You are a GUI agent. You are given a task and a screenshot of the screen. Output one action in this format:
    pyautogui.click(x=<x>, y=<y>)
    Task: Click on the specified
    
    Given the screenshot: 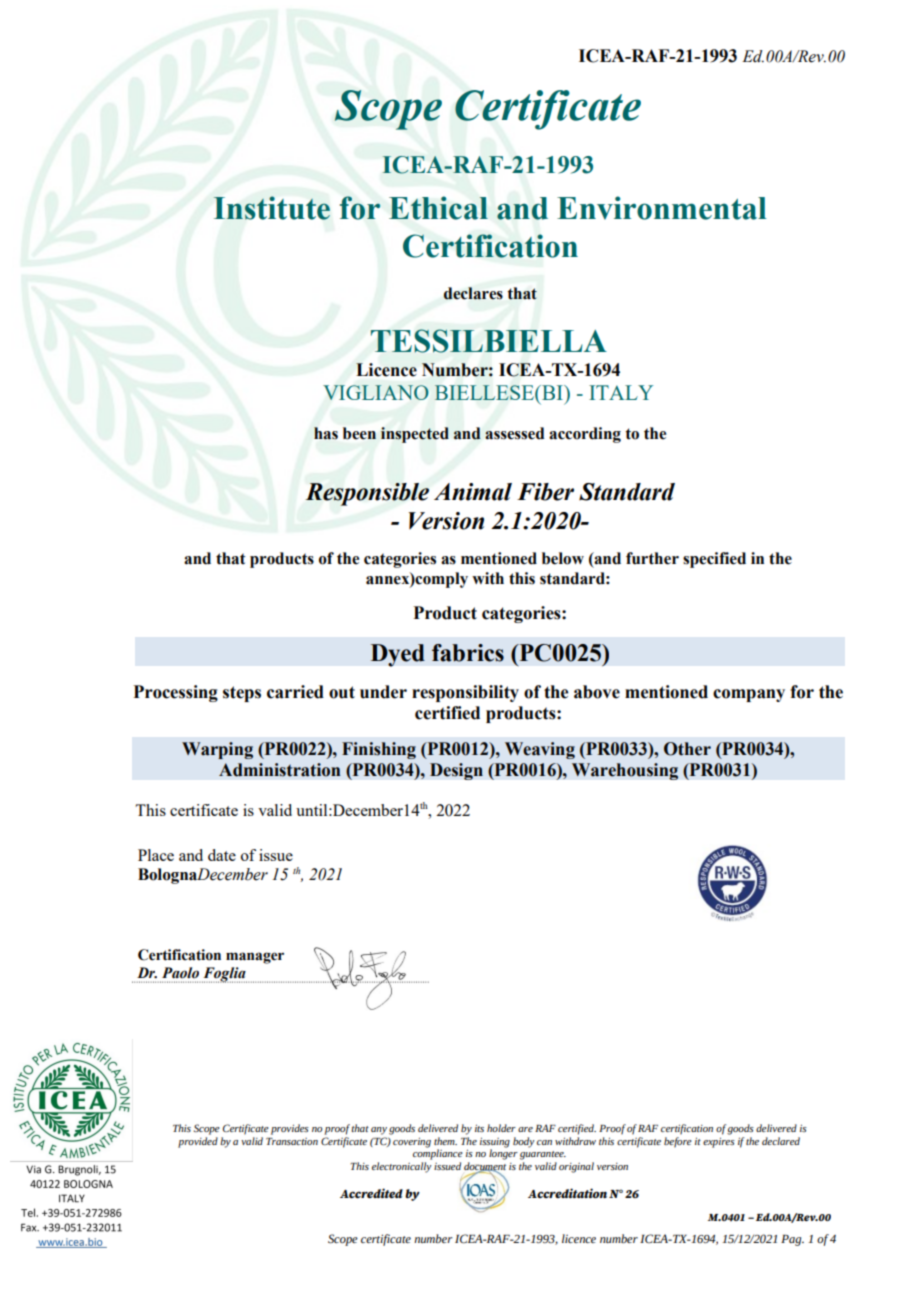 What is the action you would take?
    pyautogui.click(x=714, y=560)
